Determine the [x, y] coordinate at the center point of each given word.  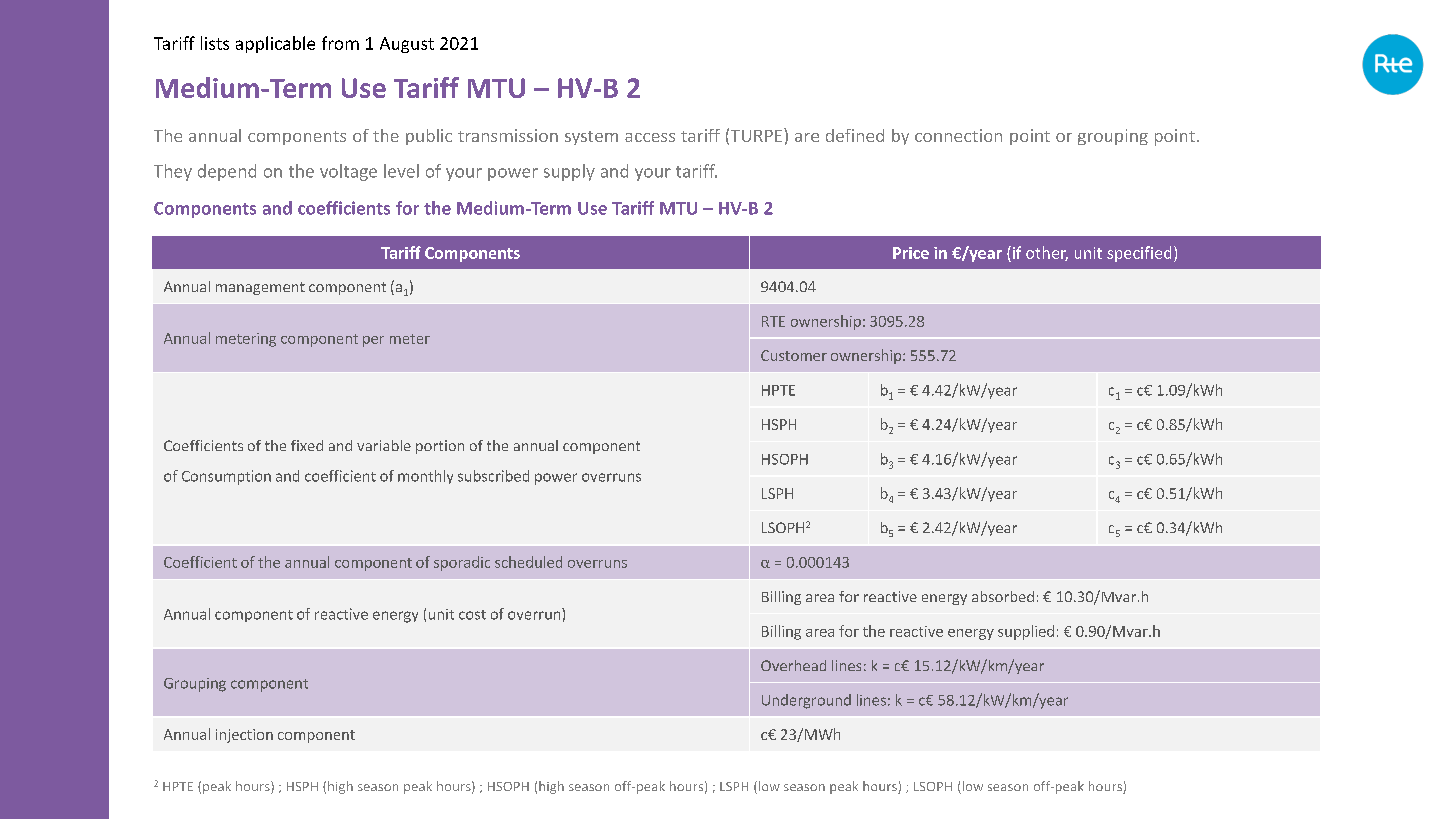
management [260, 288]
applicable [275, 44]
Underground [806, 701]
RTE [773, 321]
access [650, 137]
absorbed [1003, 596]
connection [958, 135]
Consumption [226, 477]
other [1047, 253]
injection [244, 736]
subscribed [493, 476]
